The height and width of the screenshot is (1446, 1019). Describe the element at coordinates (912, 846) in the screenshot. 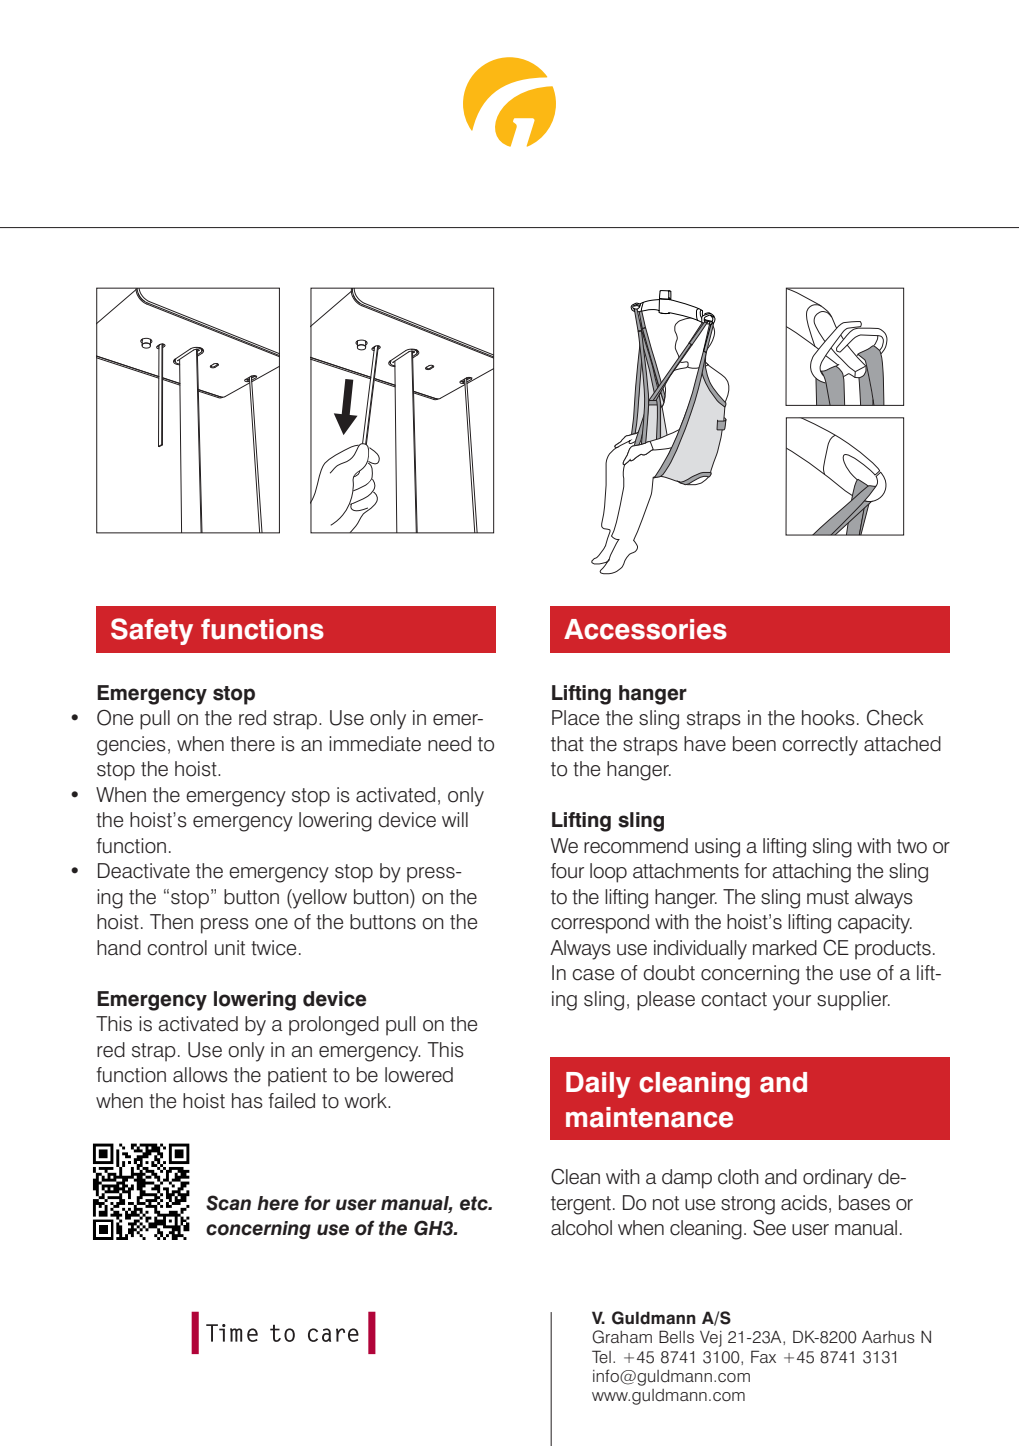

I see `two` at that location.
